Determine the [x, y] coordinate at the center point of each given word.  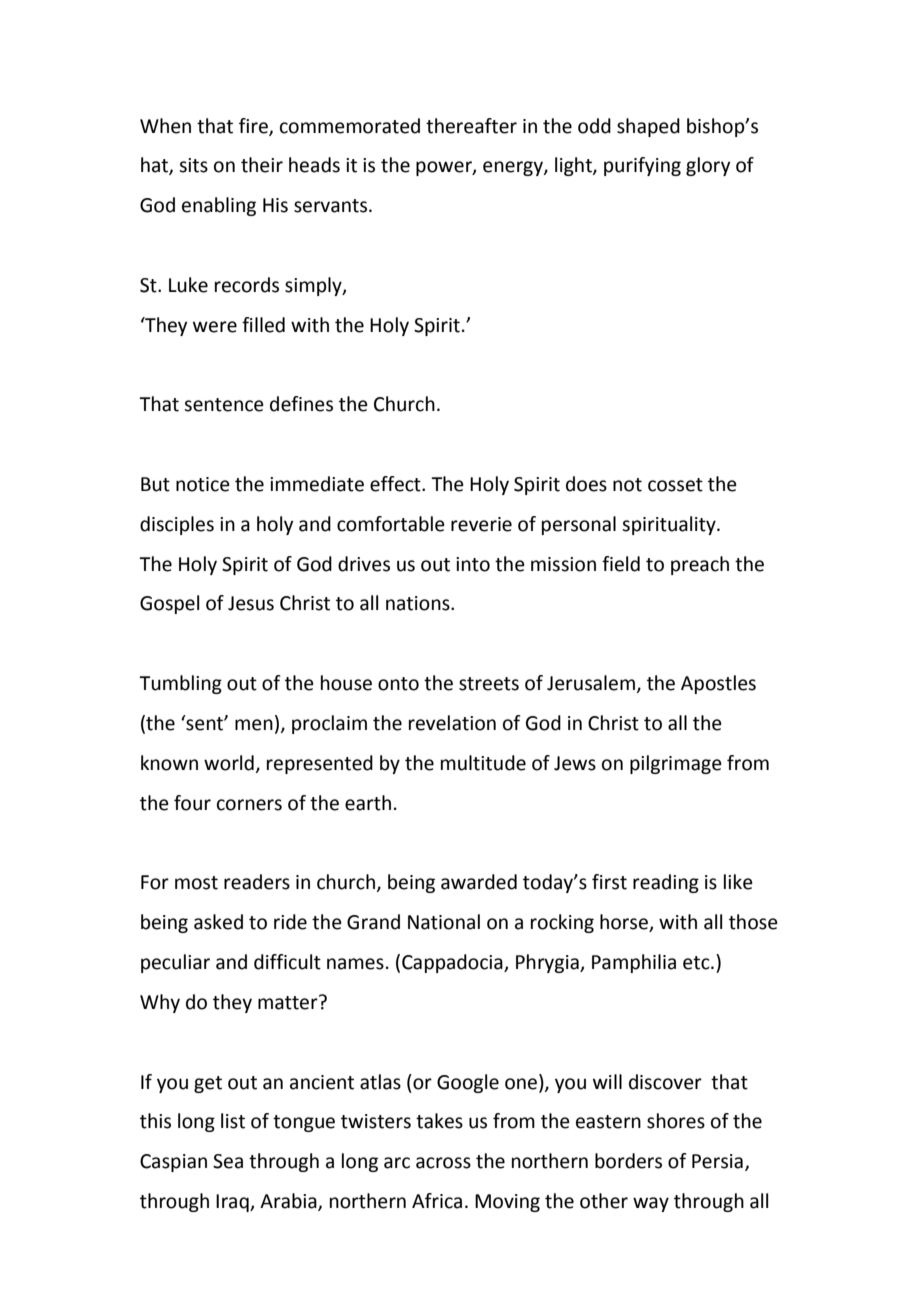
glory [708, 166]
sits [193, 165]
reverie [481, 524]
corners [249, 805]
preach [700, 565]
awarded [479, 882]
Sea [228, 1161]
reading [666, 883]
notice [203, 484]
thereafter [471, 126]
